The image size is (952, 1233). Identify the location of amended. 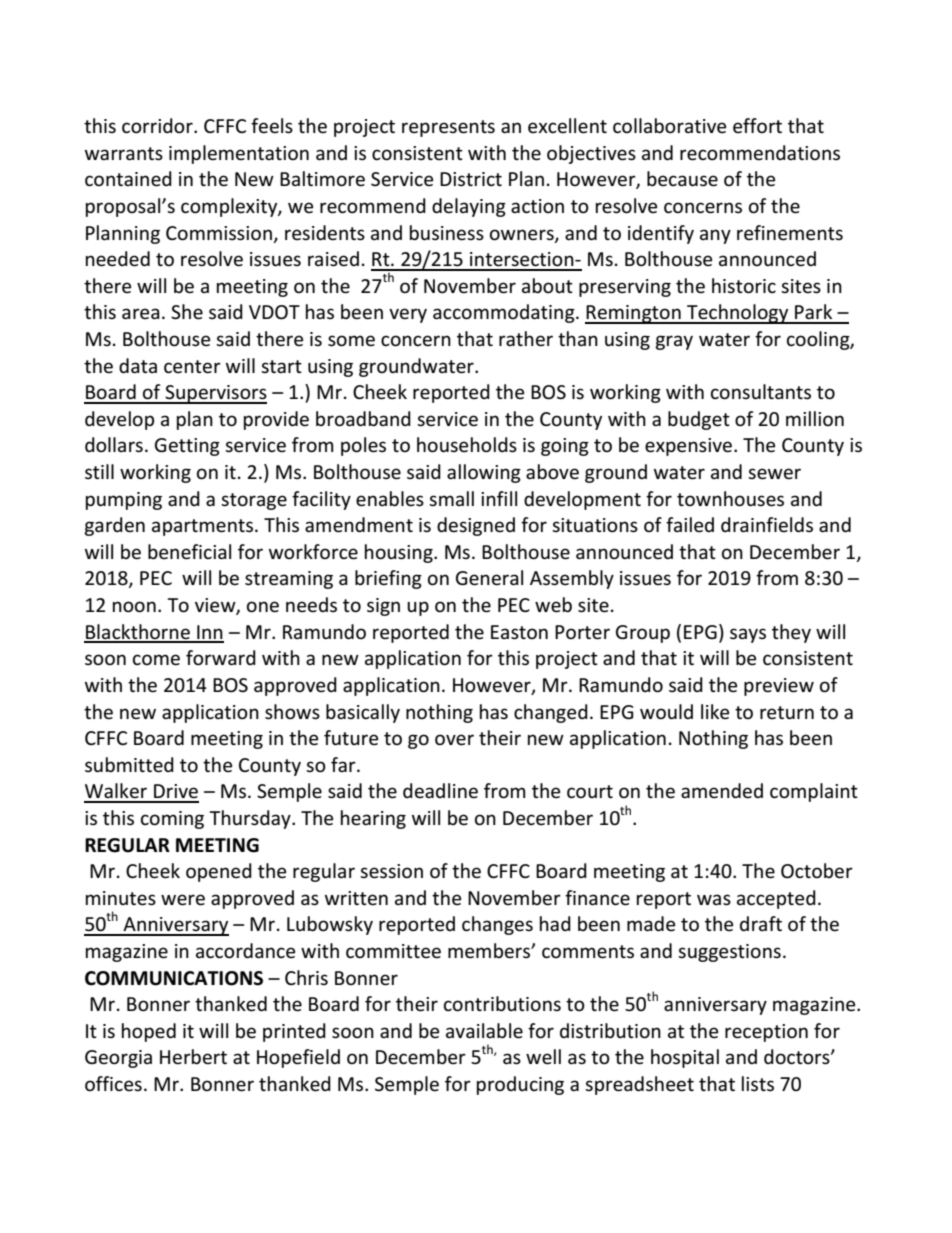
(722, 791).
